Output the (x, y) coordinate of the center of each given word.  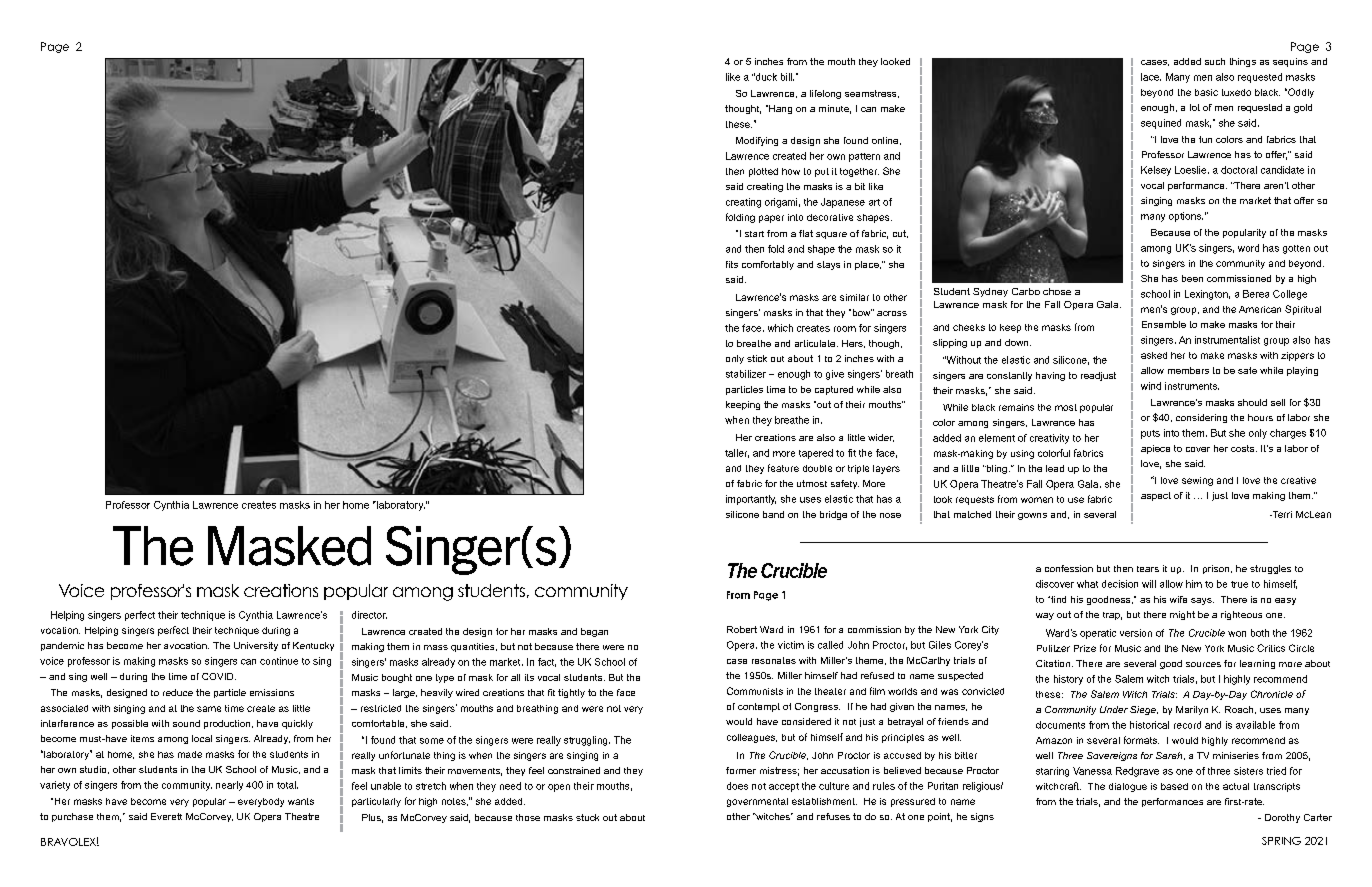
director (369, 615)
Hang (779, 109)
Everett (166, 816)
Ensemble (1164, 324)
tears (1148, 569)
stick (757, 358)
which (780, 328)
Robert (742, 629)
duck (765, 77)
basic (1206, 92)
